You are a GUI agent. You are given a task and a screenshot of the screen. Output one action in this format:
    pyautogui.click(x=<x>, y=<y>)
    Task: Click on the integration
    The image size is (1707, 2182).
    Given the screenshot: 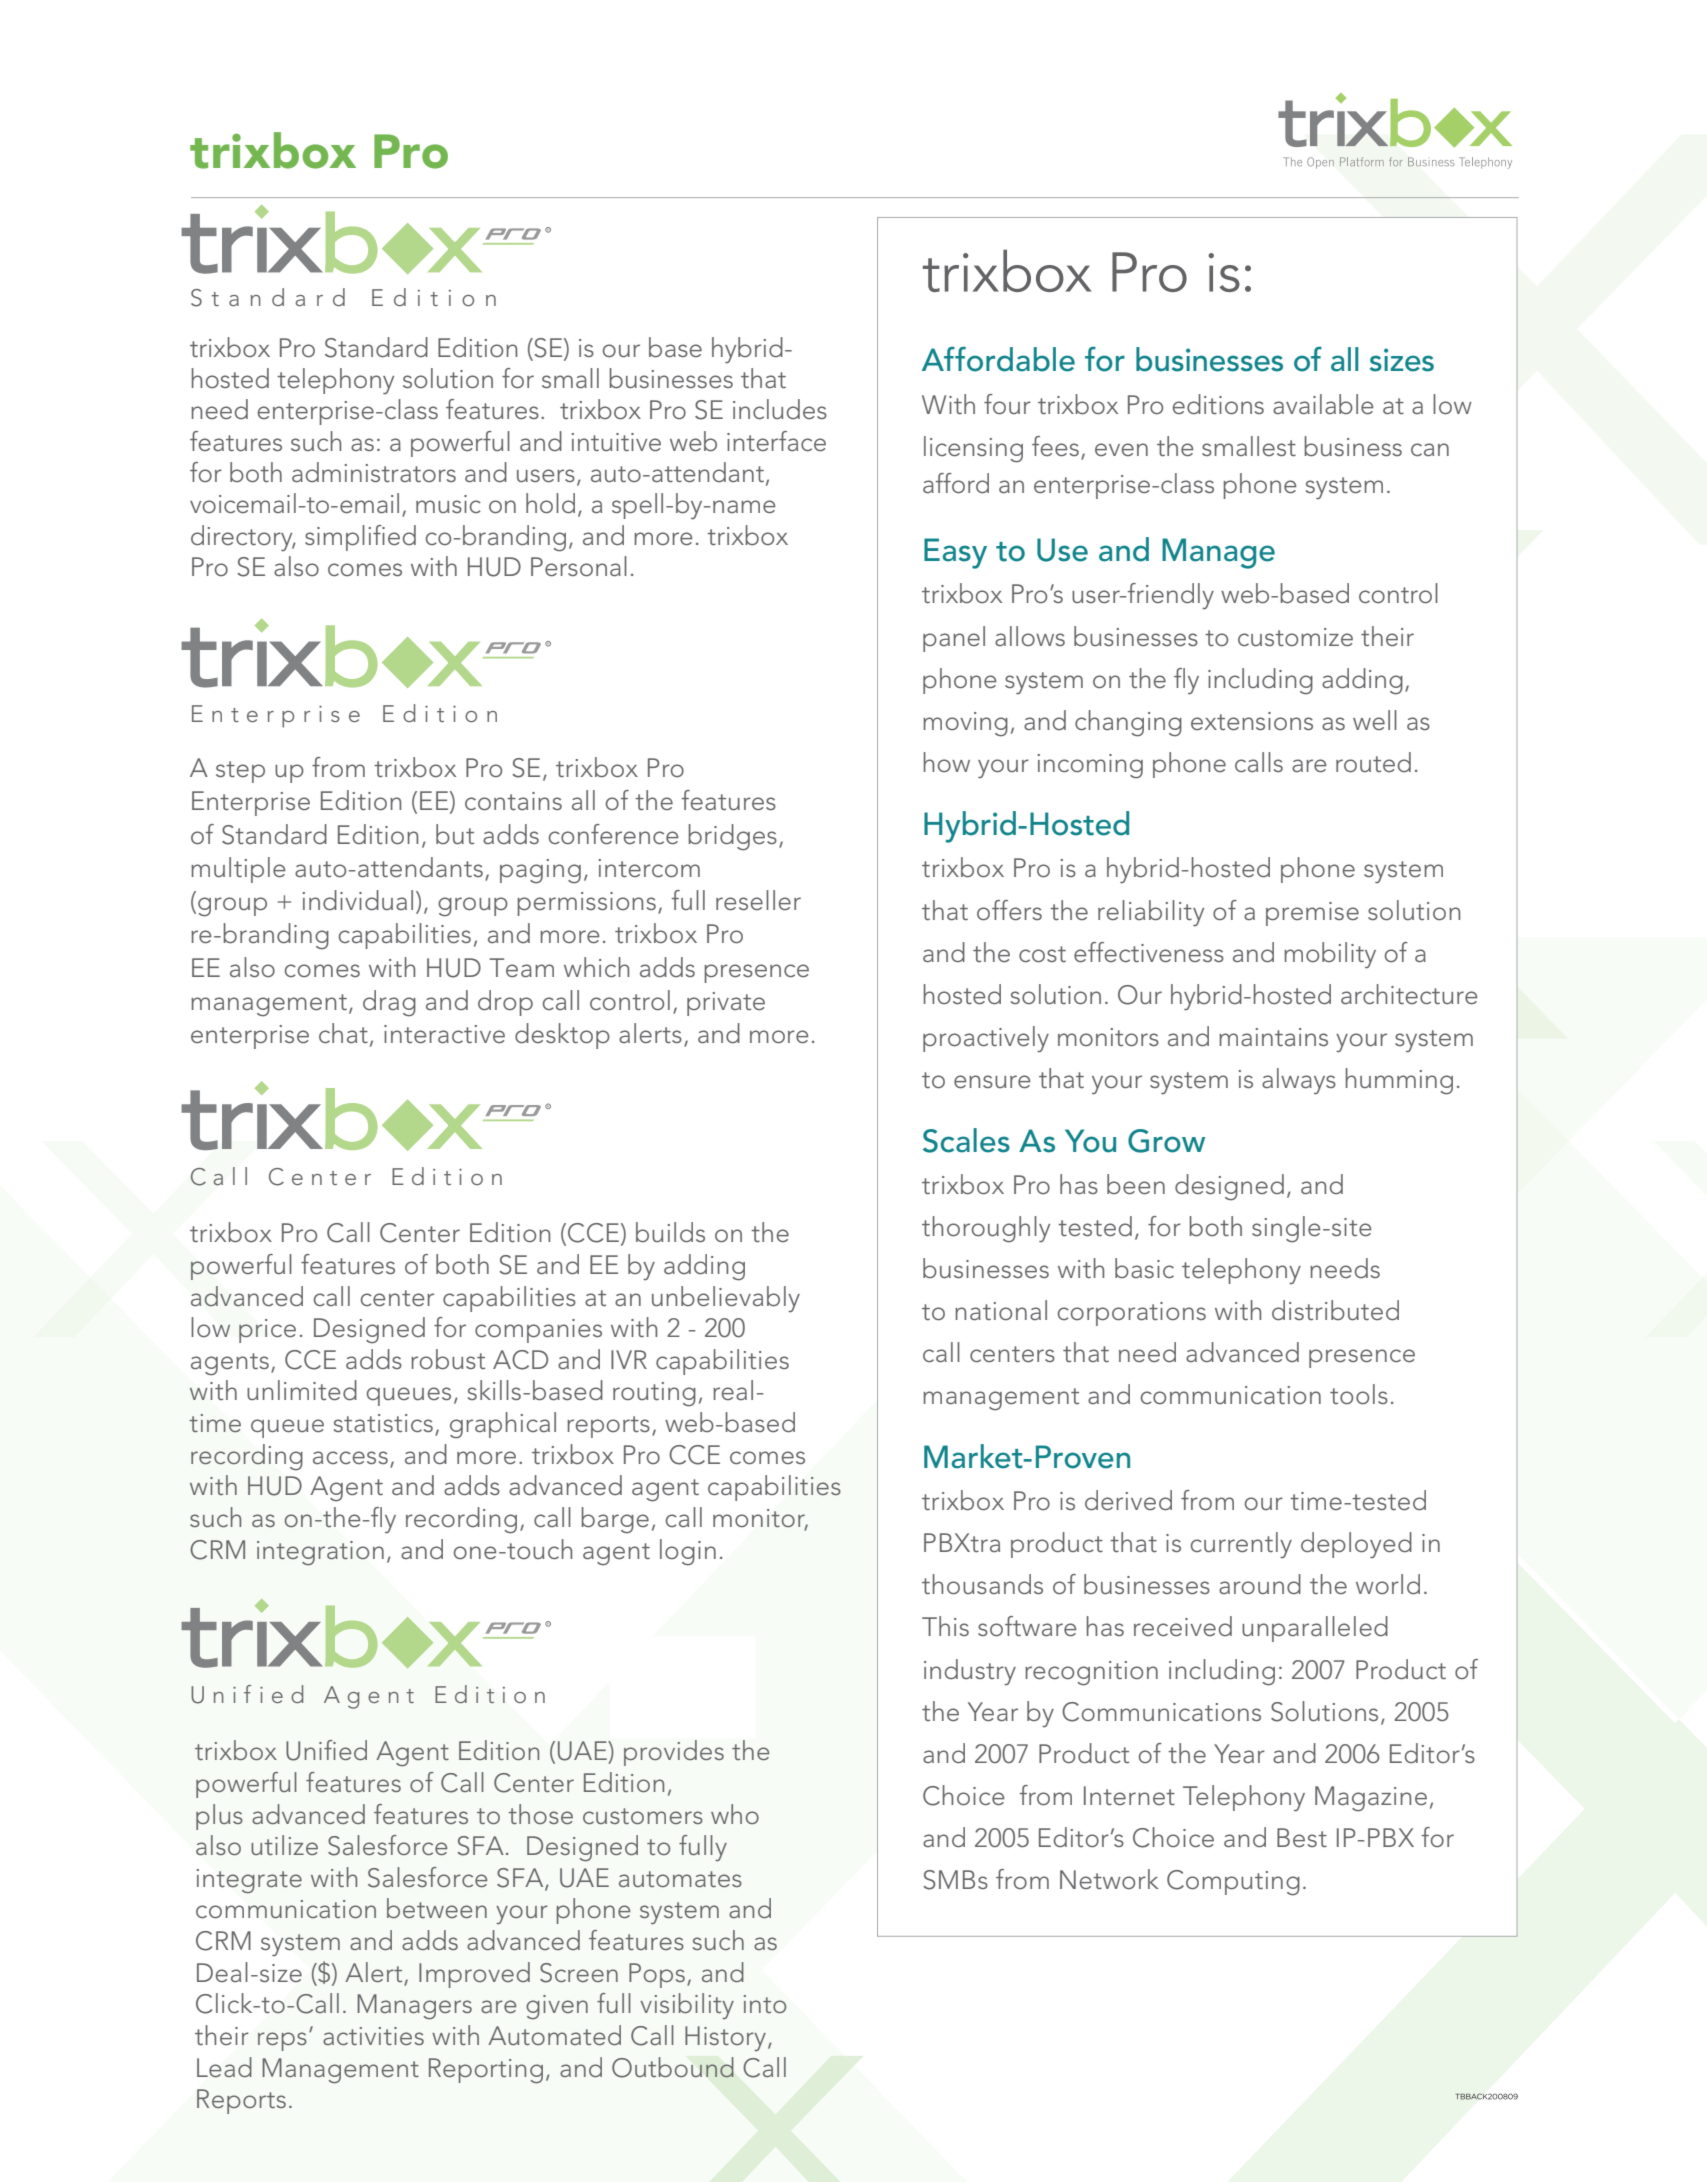 What is the action you would take?
    pyautogui.click(x=320, y=1553)
